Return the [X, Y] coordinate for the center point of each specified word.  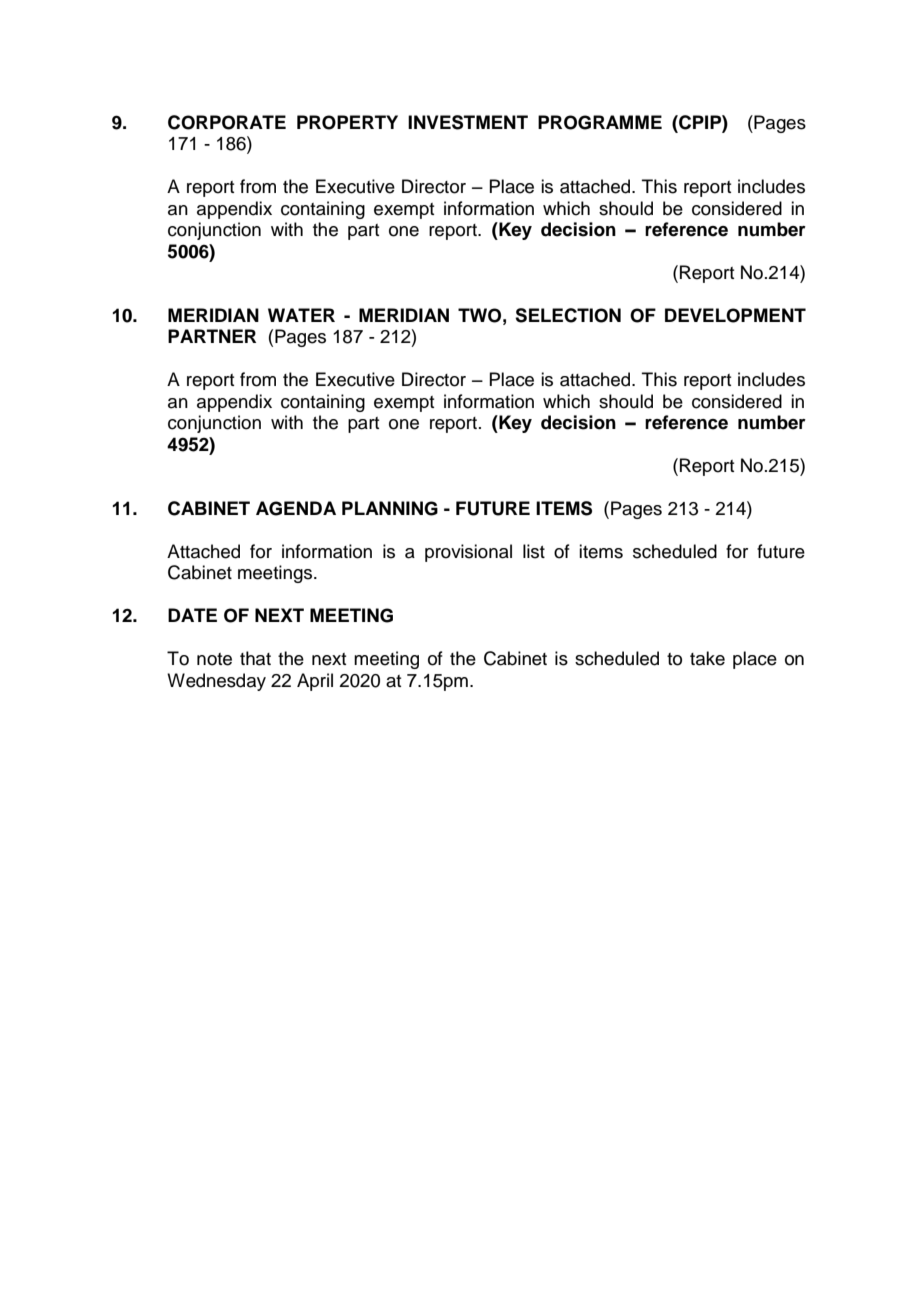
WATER [301, 315]
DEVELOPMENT [735, 315]
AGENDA [296, 508]
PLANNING [390, 508]
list [534, 551]
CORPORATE [227, 122]
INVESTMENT [468, 122]
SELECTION [568, 315]
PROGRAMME [600, 122]
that [255, 658]
